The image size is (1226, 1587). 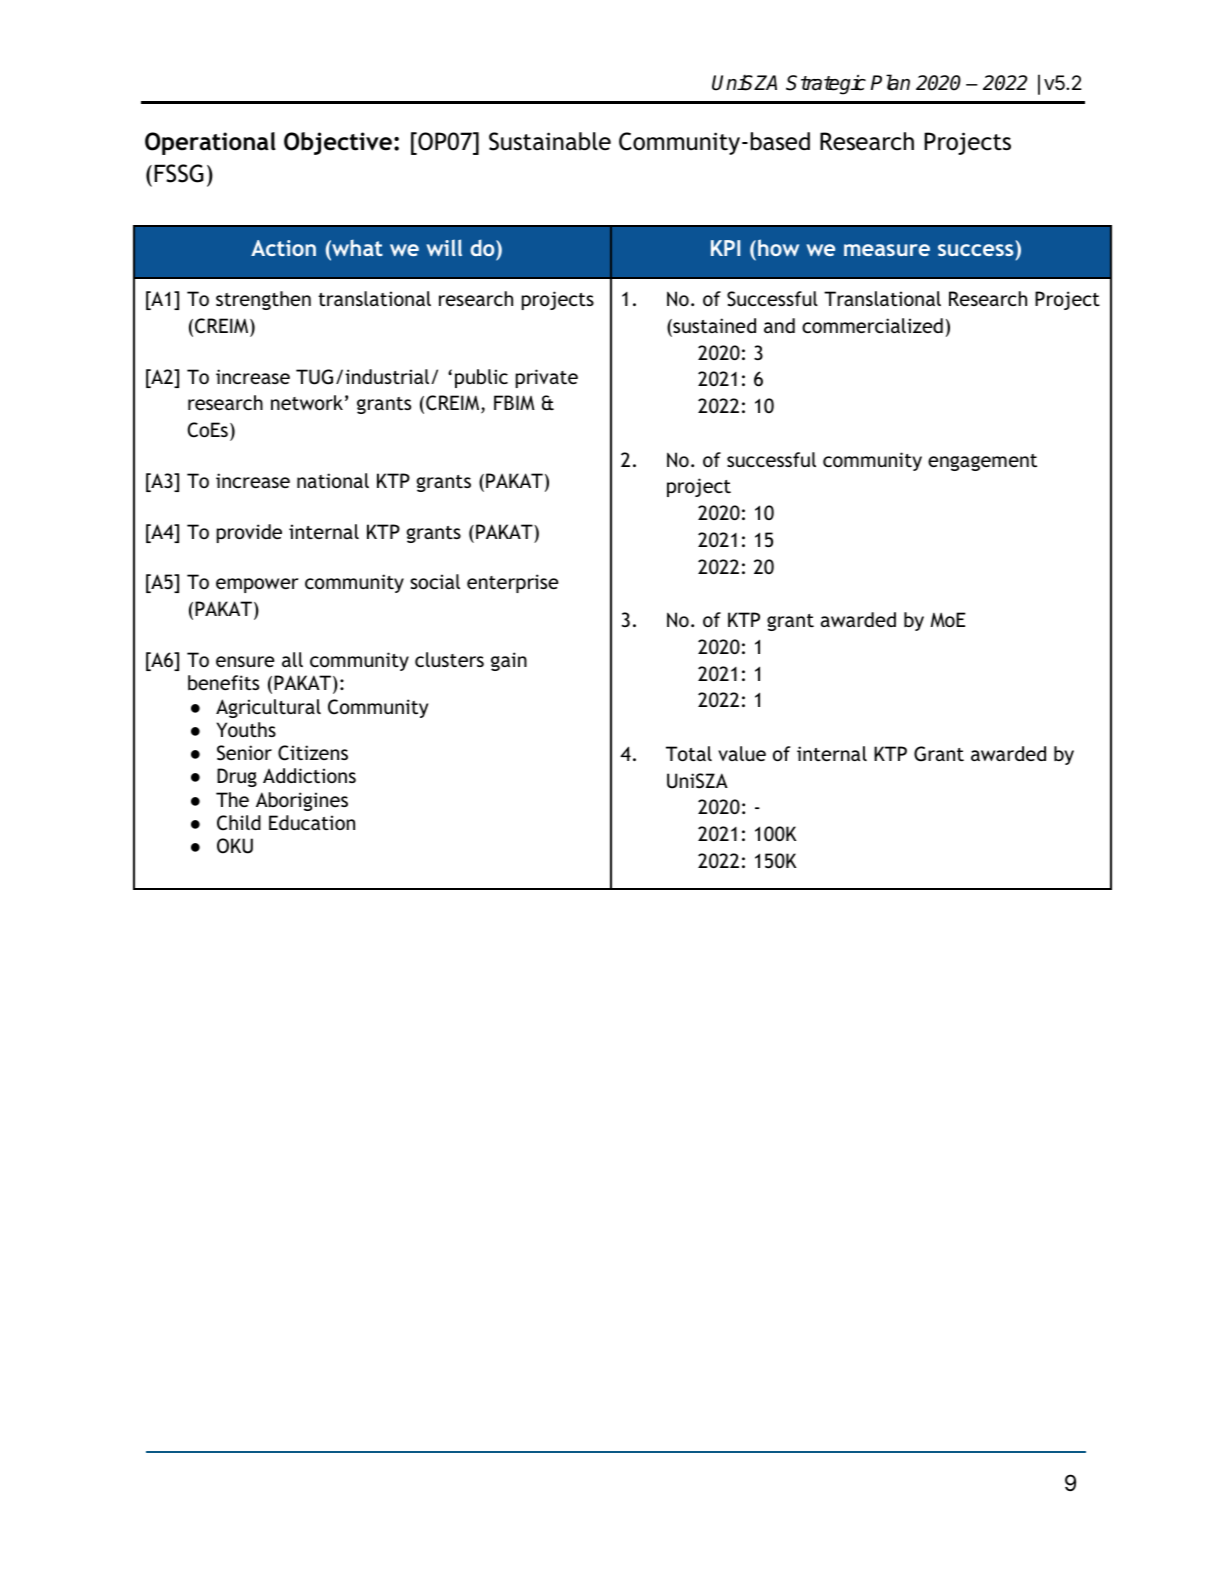 What do you see at coordinates (890, 82) in the document?
I see `Plan` at bounding box center [890, 82].
